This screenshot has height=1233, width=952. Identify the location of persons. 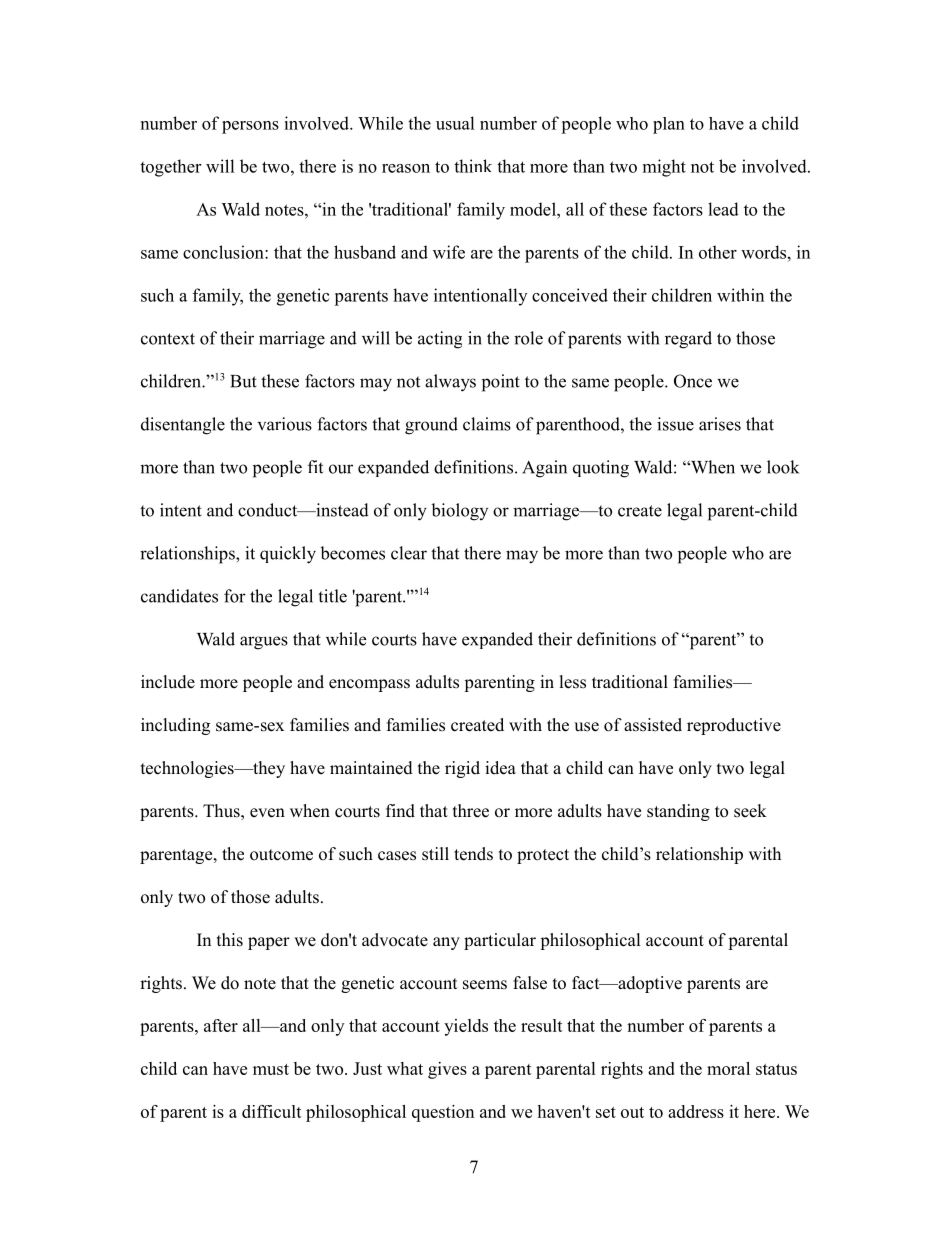
(250, 127).
